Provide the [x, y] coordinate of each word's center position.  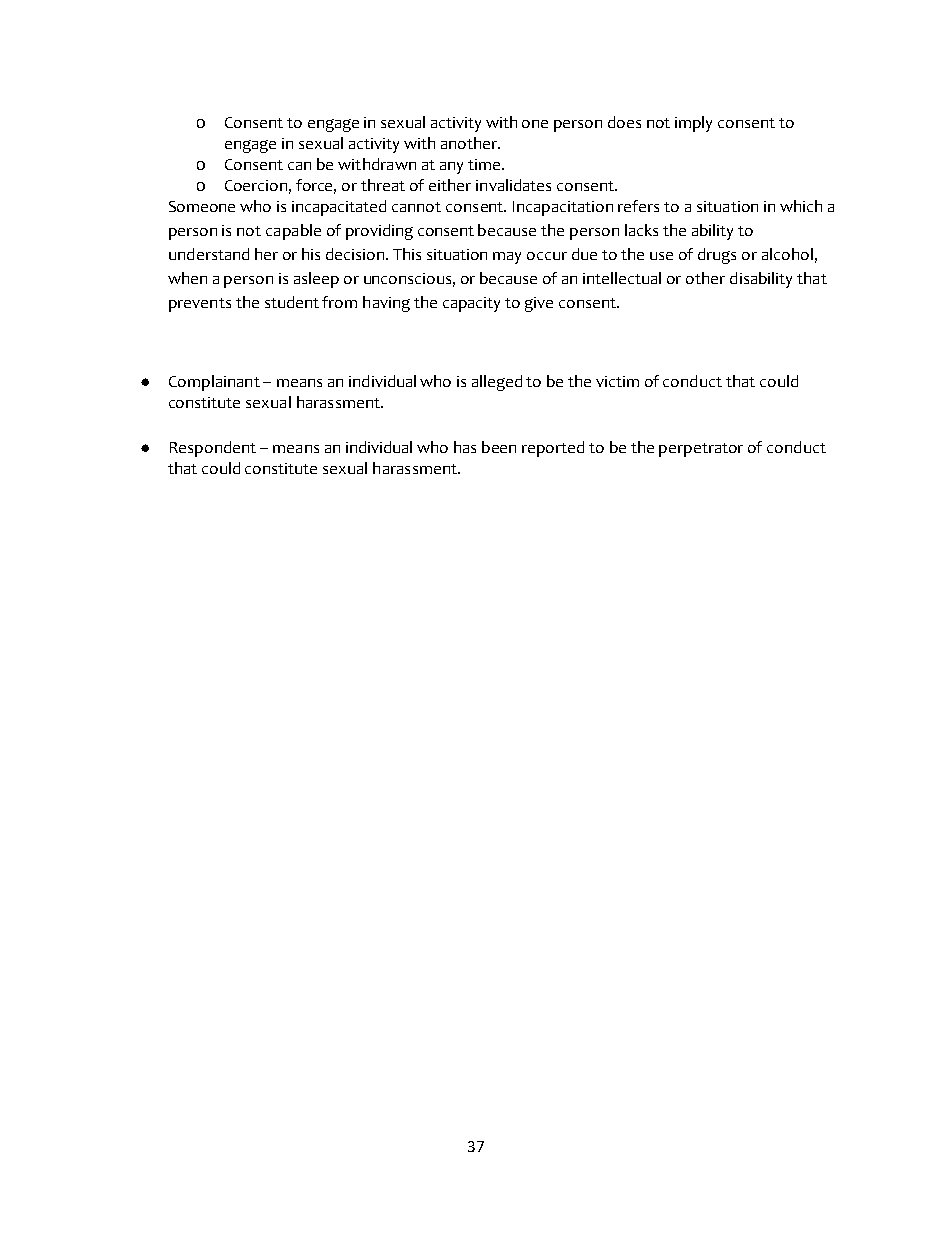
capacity [471, 304]
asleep [316, 280]
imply [693, 124]
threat [383, 185]
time [485, 164]
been [499, 447]
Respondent [213, 449]
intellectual [622, 278]
